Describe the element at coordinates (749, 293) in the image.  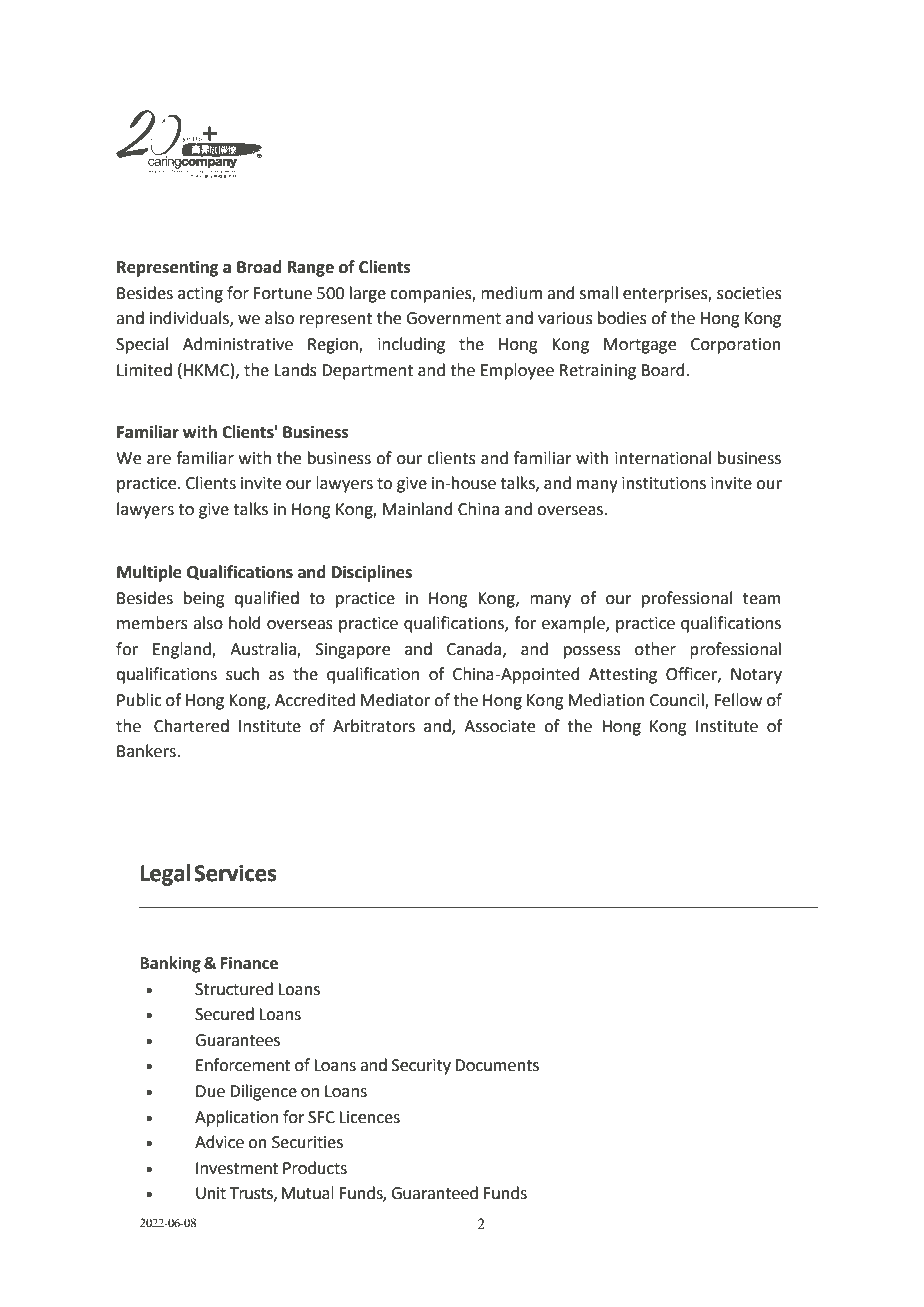
I see `societies` at that location.
